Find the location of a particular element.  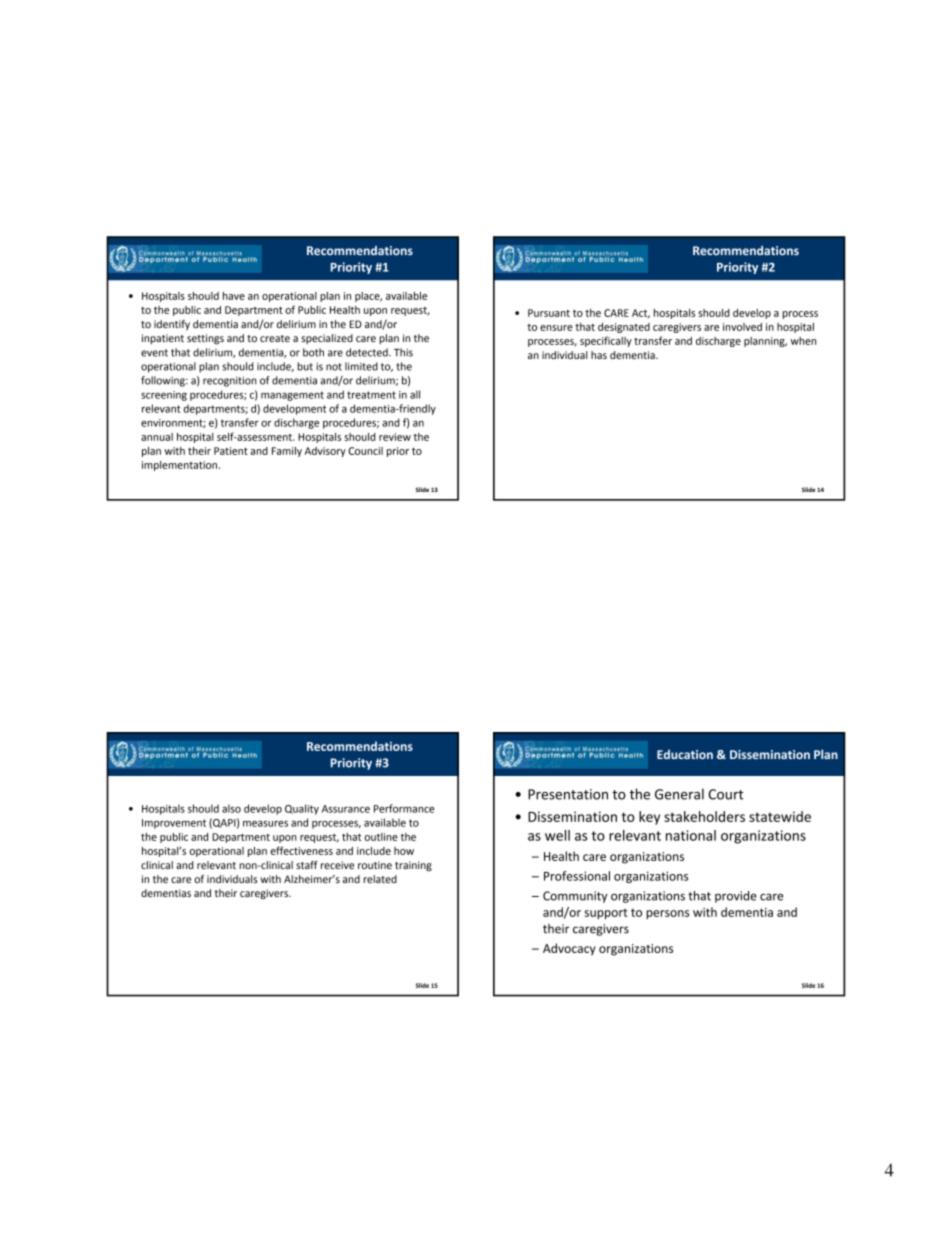

Family is located at coordinates (287, 452).
